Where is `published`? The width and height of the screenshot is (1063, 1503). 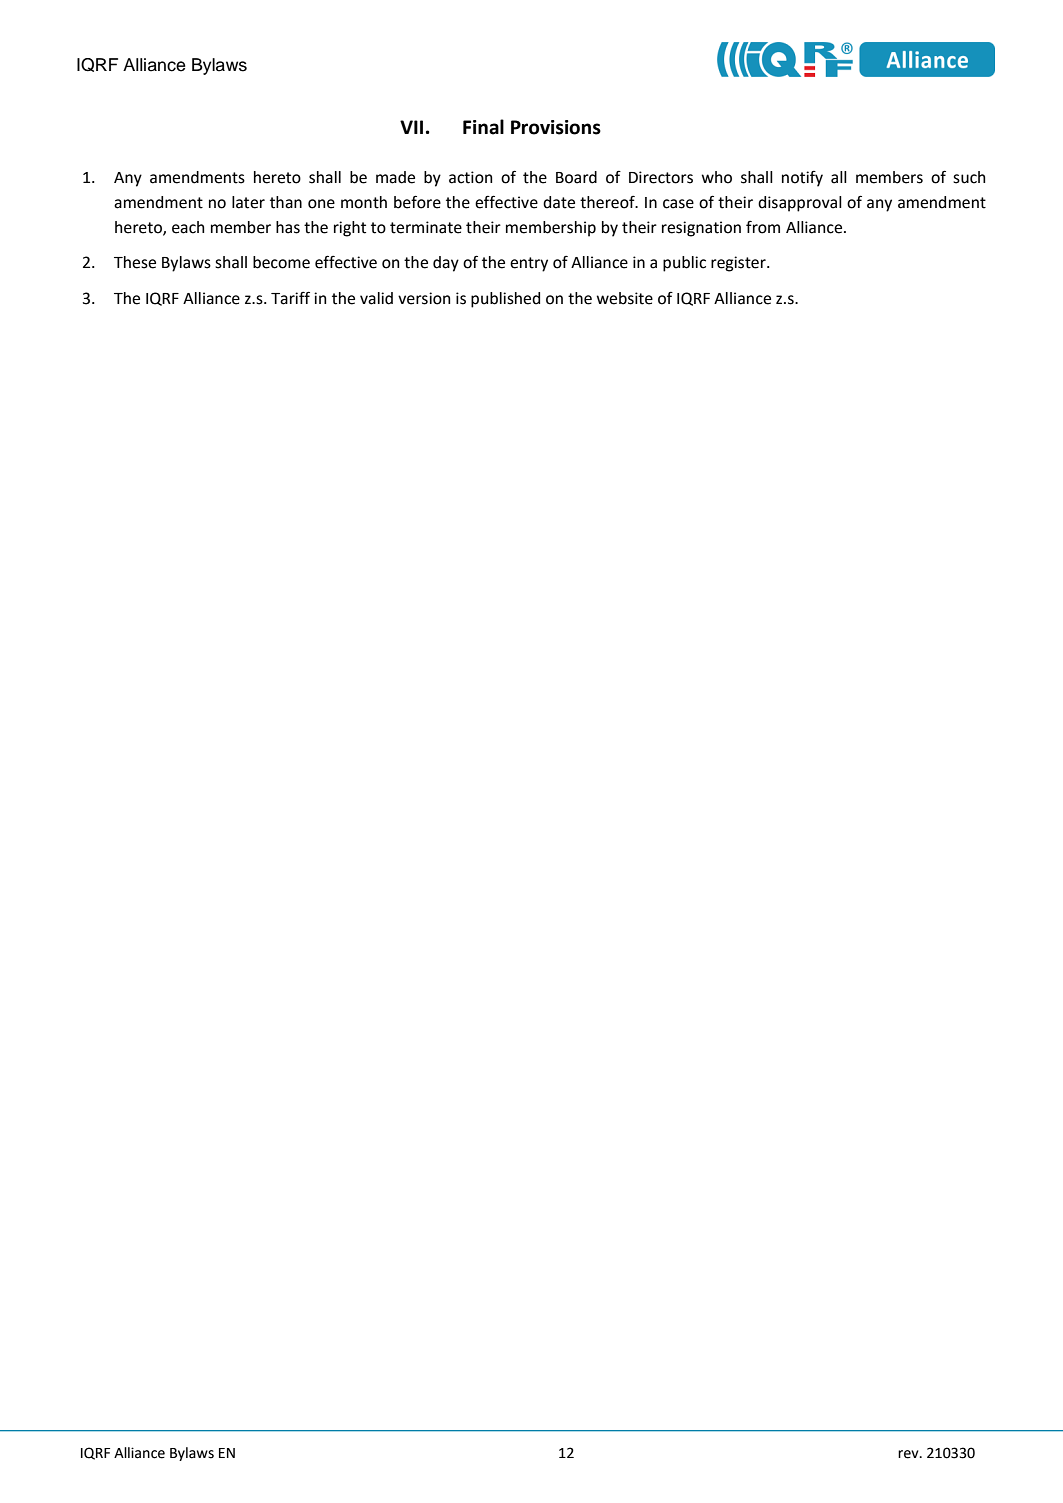
published is located at coordinates (505, 300).
